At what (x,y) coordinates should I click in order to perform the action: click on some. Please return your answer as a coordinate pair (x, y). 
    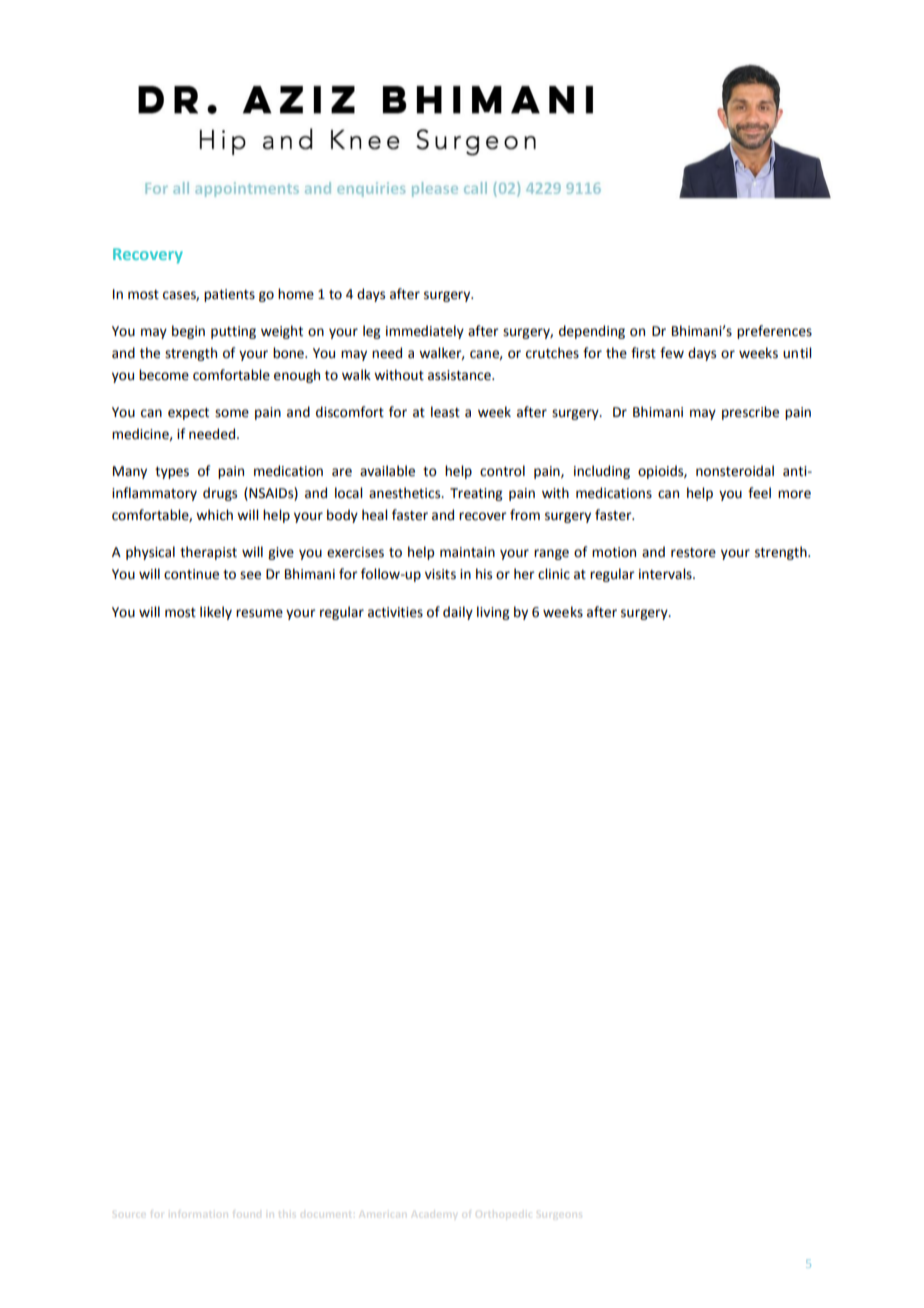
    Looking at the image, I should click on (232, 413).
